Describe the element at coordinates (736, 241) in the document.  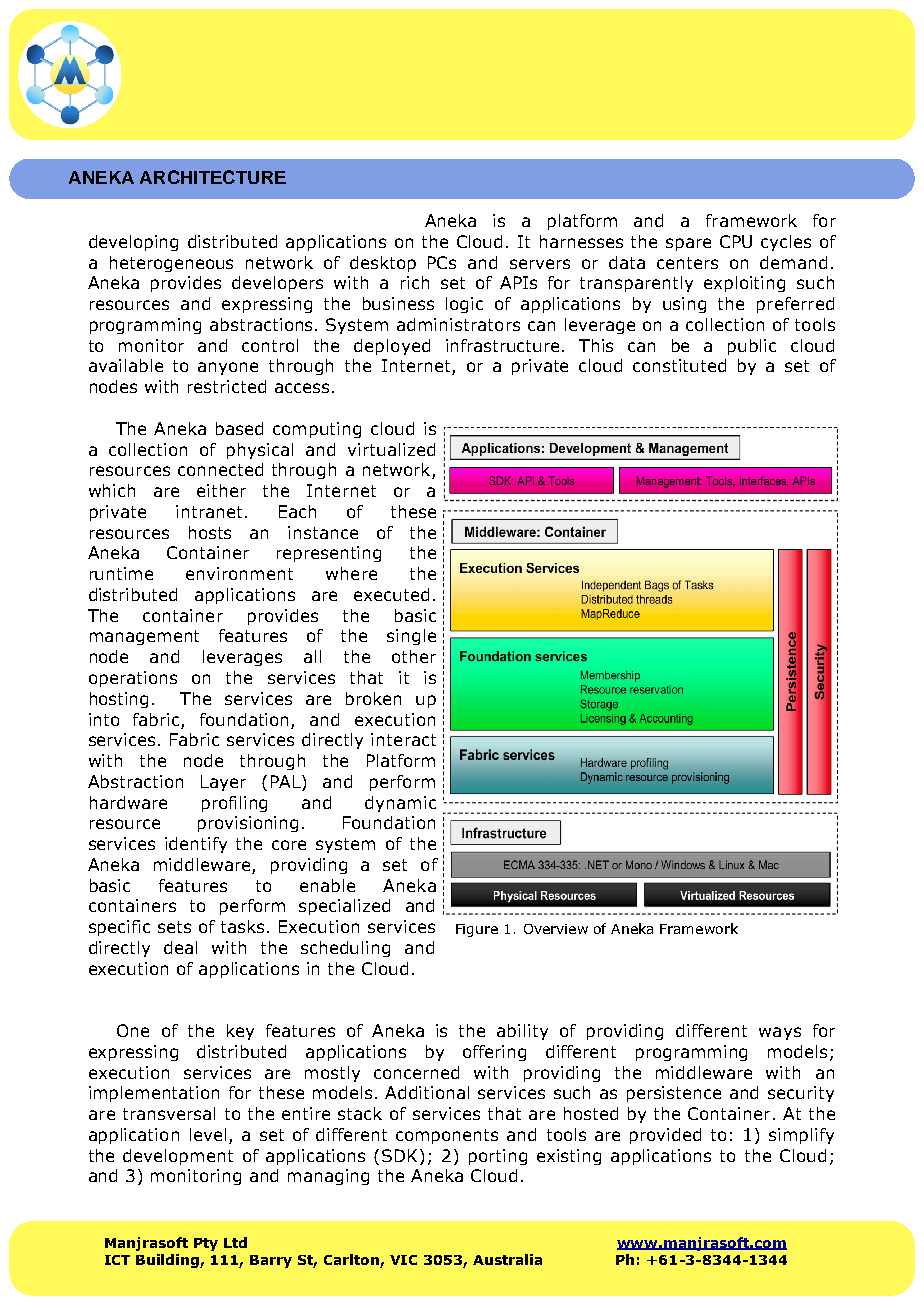
I see `CPU` at that location.
